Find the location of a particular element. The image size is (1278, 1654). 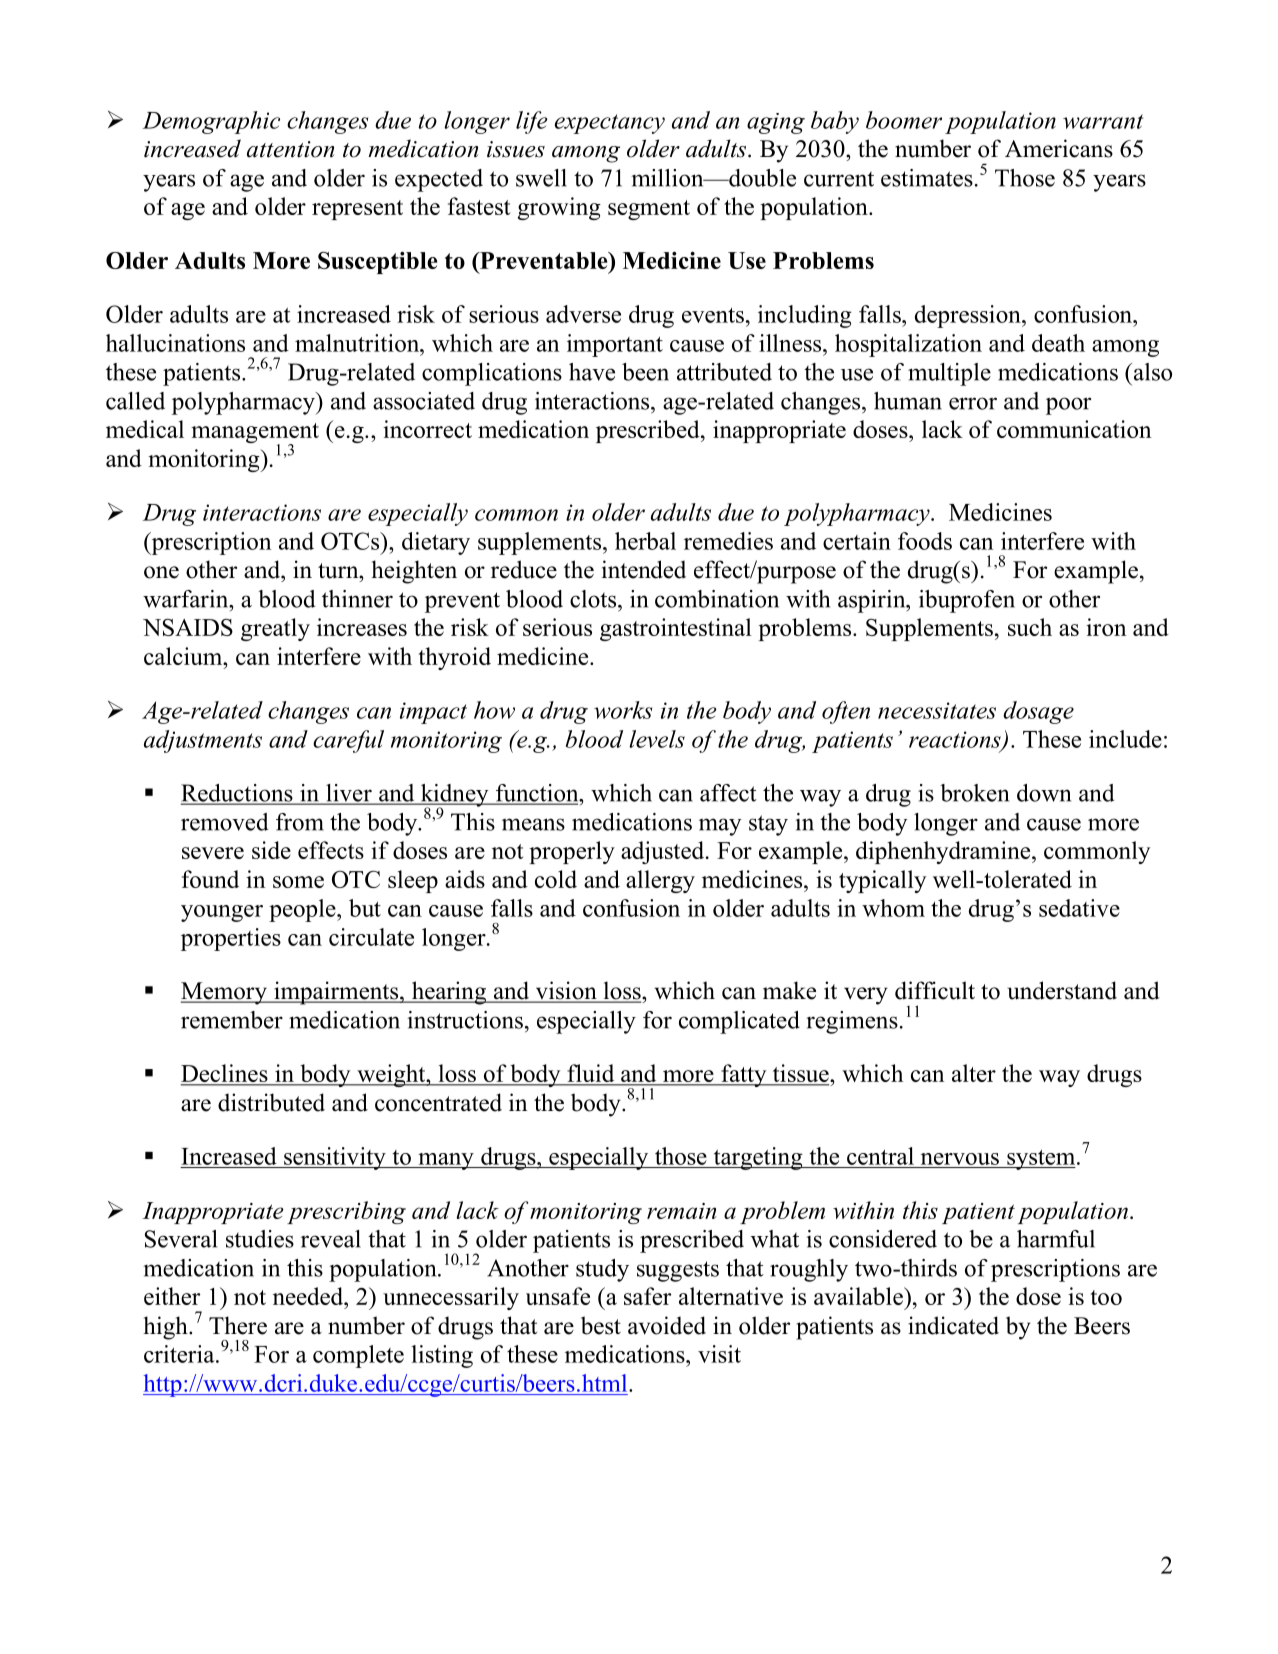

one is located at coordinates (161, 572).
